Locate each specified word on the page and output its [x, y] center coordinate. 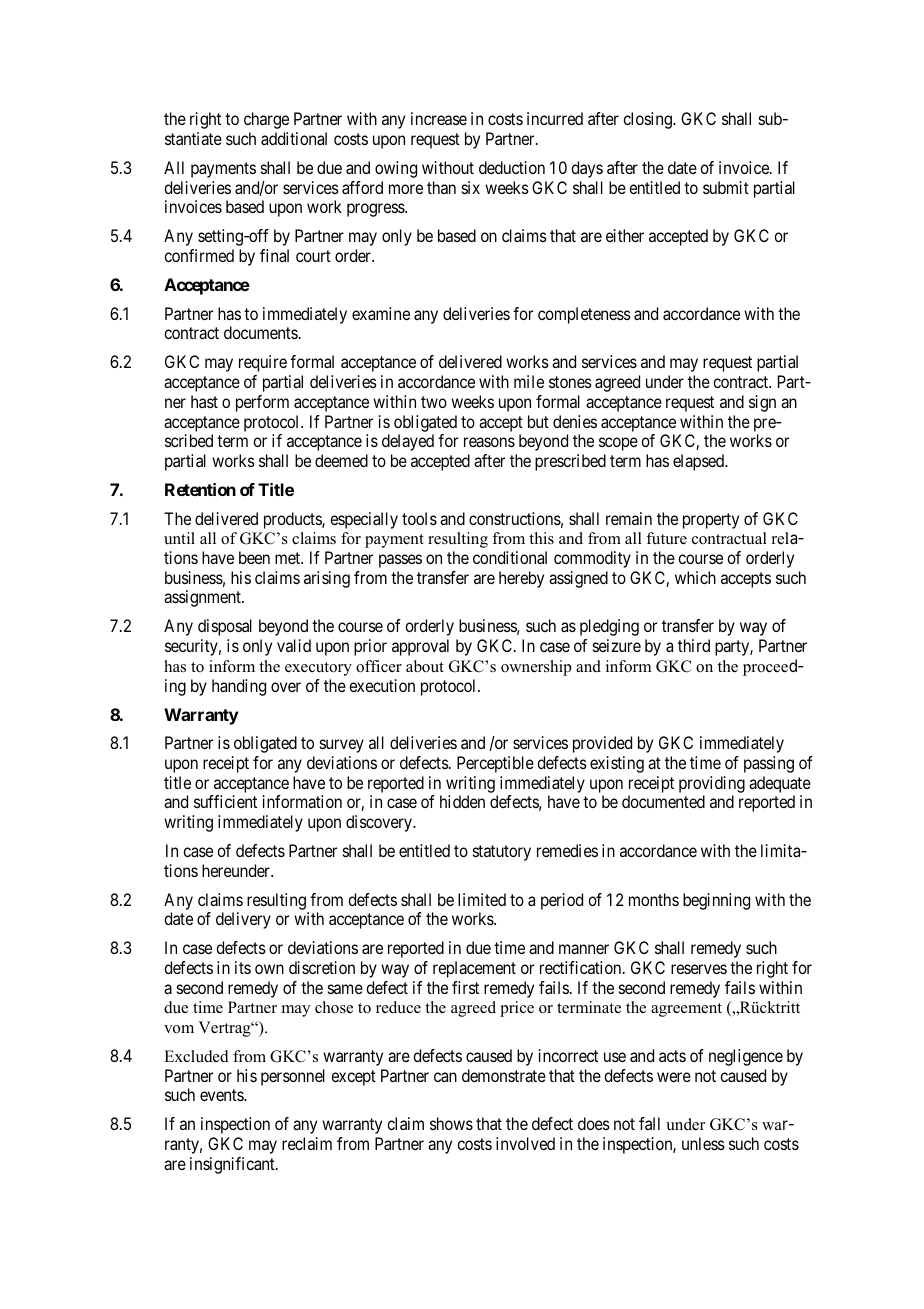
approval [420, 647]
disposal [225, 627]
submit [726, 187]
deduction [512, 167]
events [222, 1095]
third [694, 645]
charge [266, 120]
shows [451, 1123]
